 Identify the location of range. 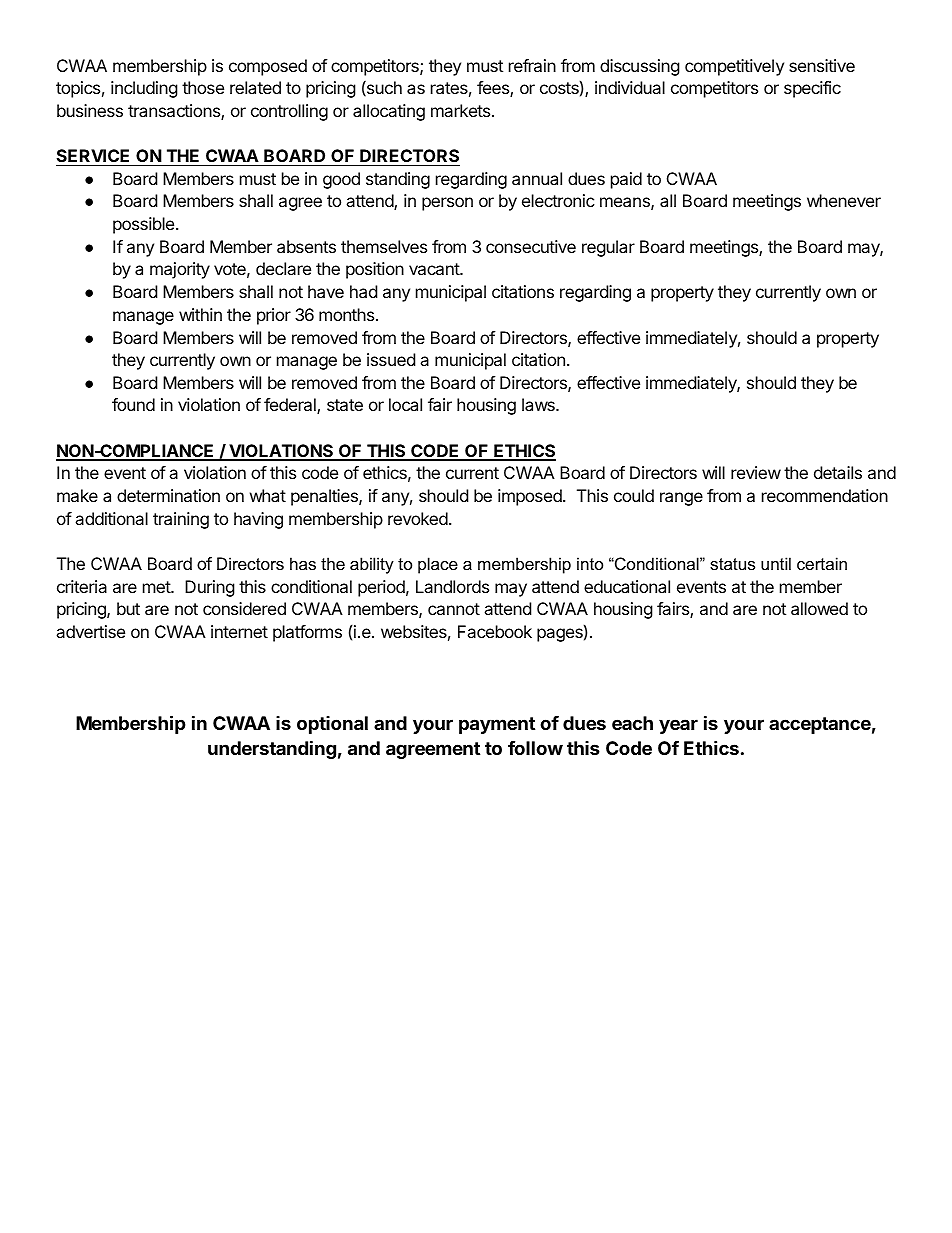
(681, 499).
